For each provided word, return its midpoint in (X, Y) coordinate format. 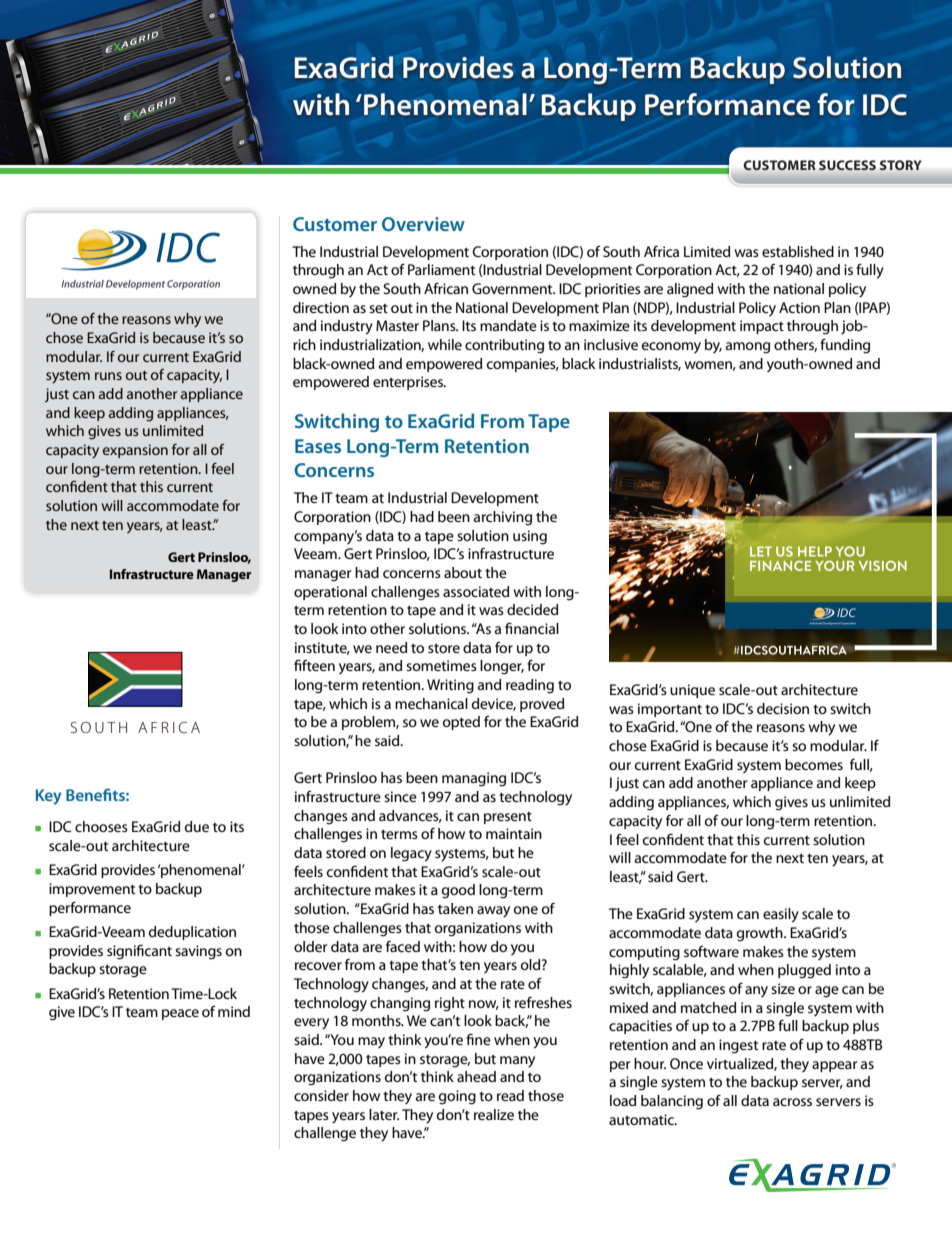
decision (783, 708)
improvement (92, 890)
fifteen (314, 665)
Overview (423, 224)
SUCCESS (847, 165)
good (458, 891)
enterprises (409, 383)
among (748, 348)
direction (321, 307)
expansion (135, 451)
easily (781, 915)
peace (180, 1014)
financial (532, 628)
